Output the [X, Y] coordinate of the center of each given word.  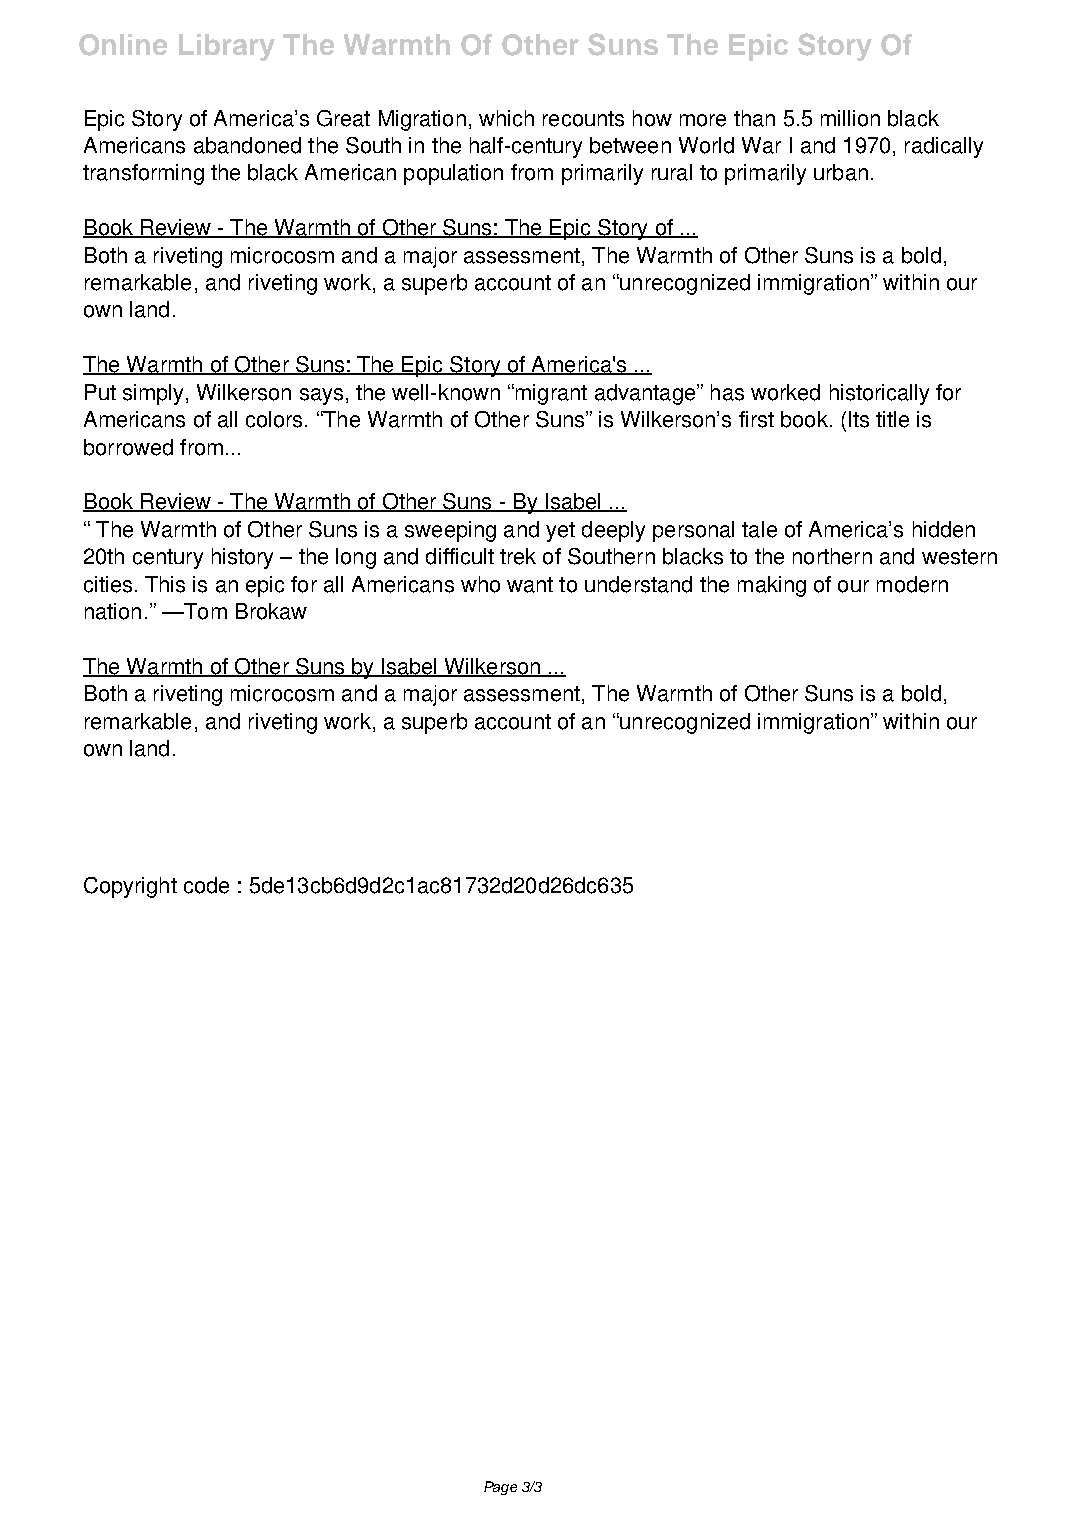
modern [912, 584]
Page [500, 1488]
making [772, 586]
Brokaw [271, 611]
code [206, 885]
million [850, 118]
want [530, 585]
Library [227, 47]
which [506, 118]
